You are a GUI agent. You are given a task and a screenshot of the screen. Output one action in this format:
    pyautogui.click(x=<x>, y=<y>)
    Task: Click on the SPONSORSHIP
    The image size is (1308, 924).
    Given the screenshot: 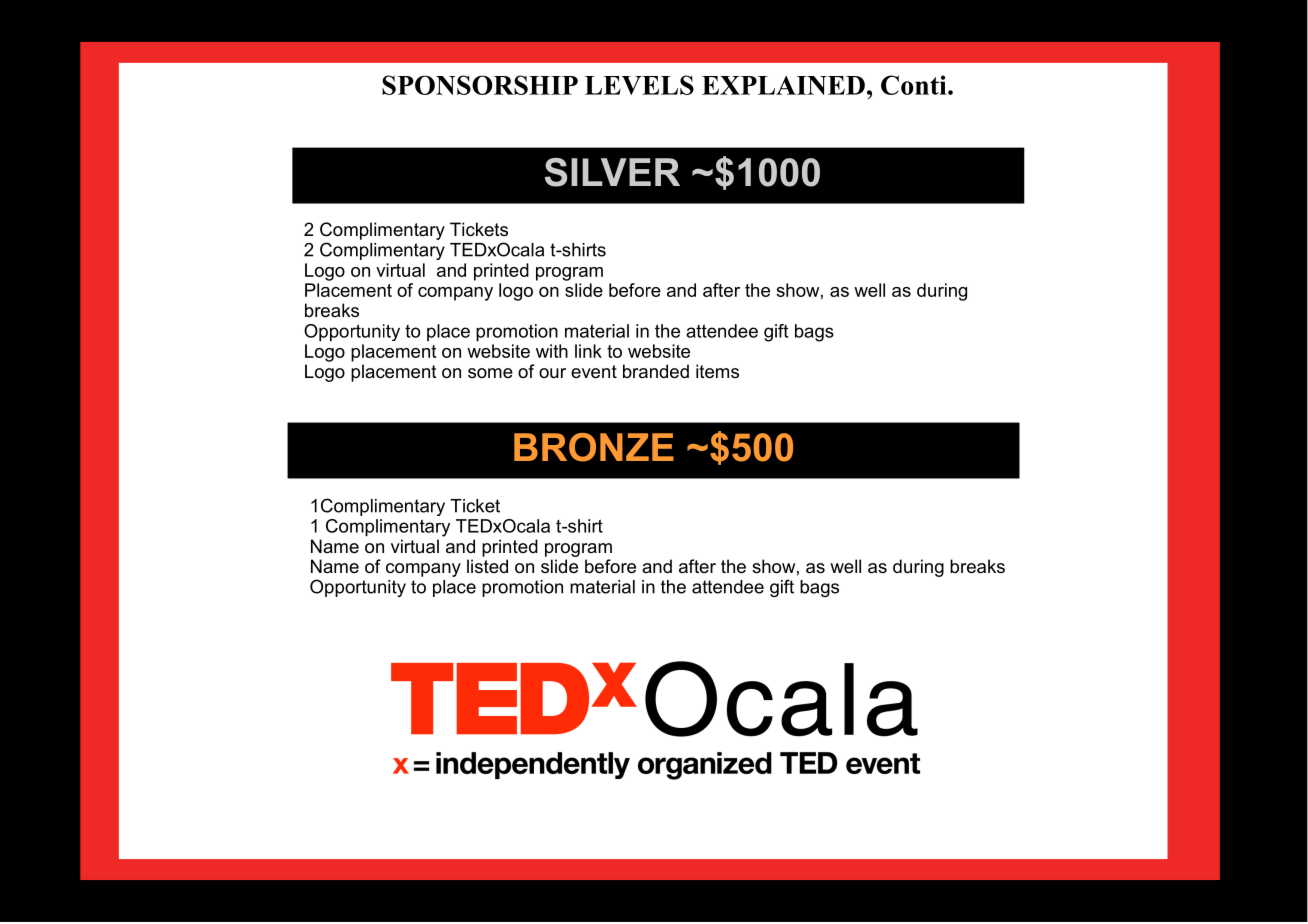 What is the action you would take?
    pyautogui.click(x=480, y=85)
